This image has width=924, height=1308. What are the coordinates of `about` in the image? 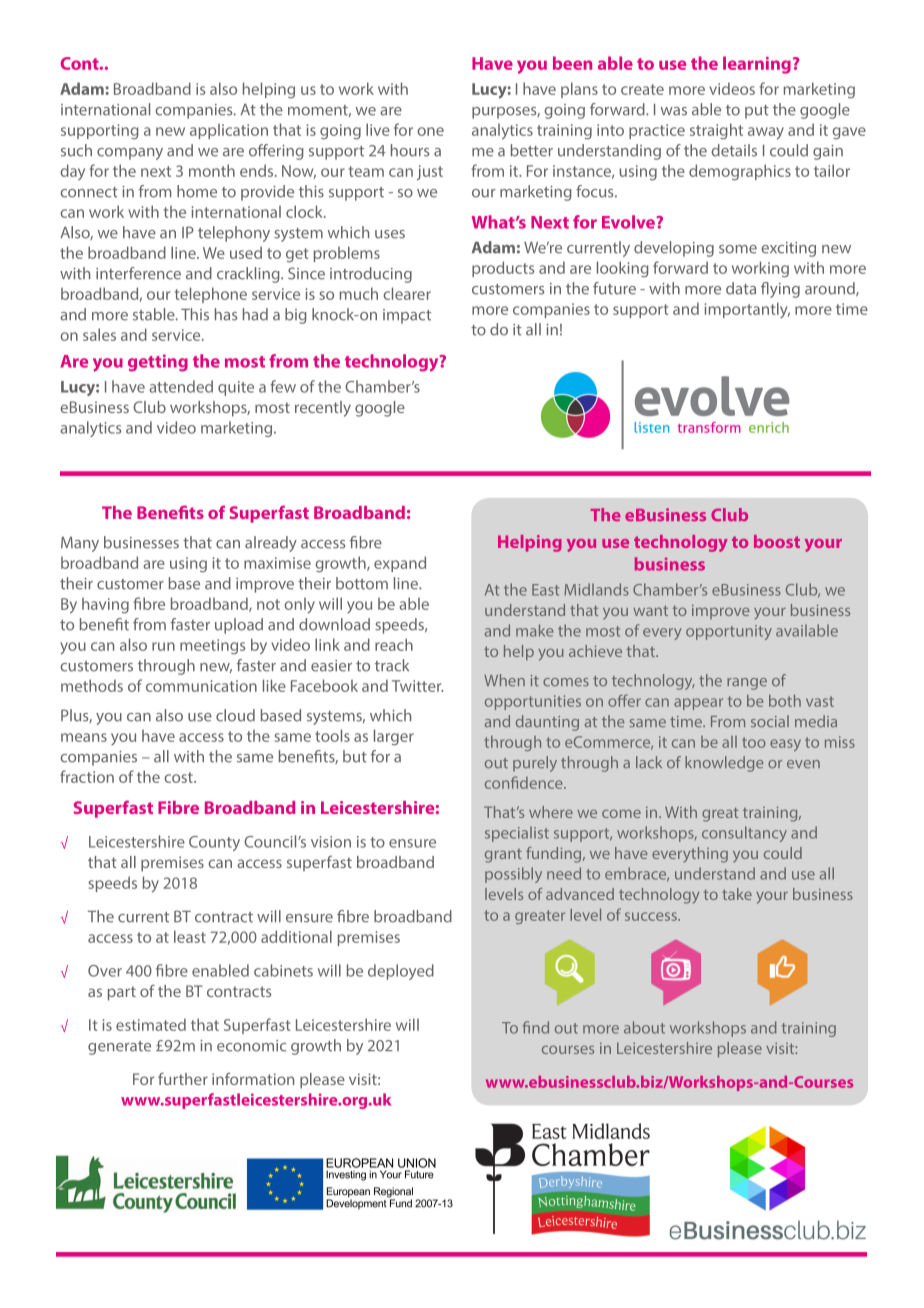 It's located at (644, 1027).
